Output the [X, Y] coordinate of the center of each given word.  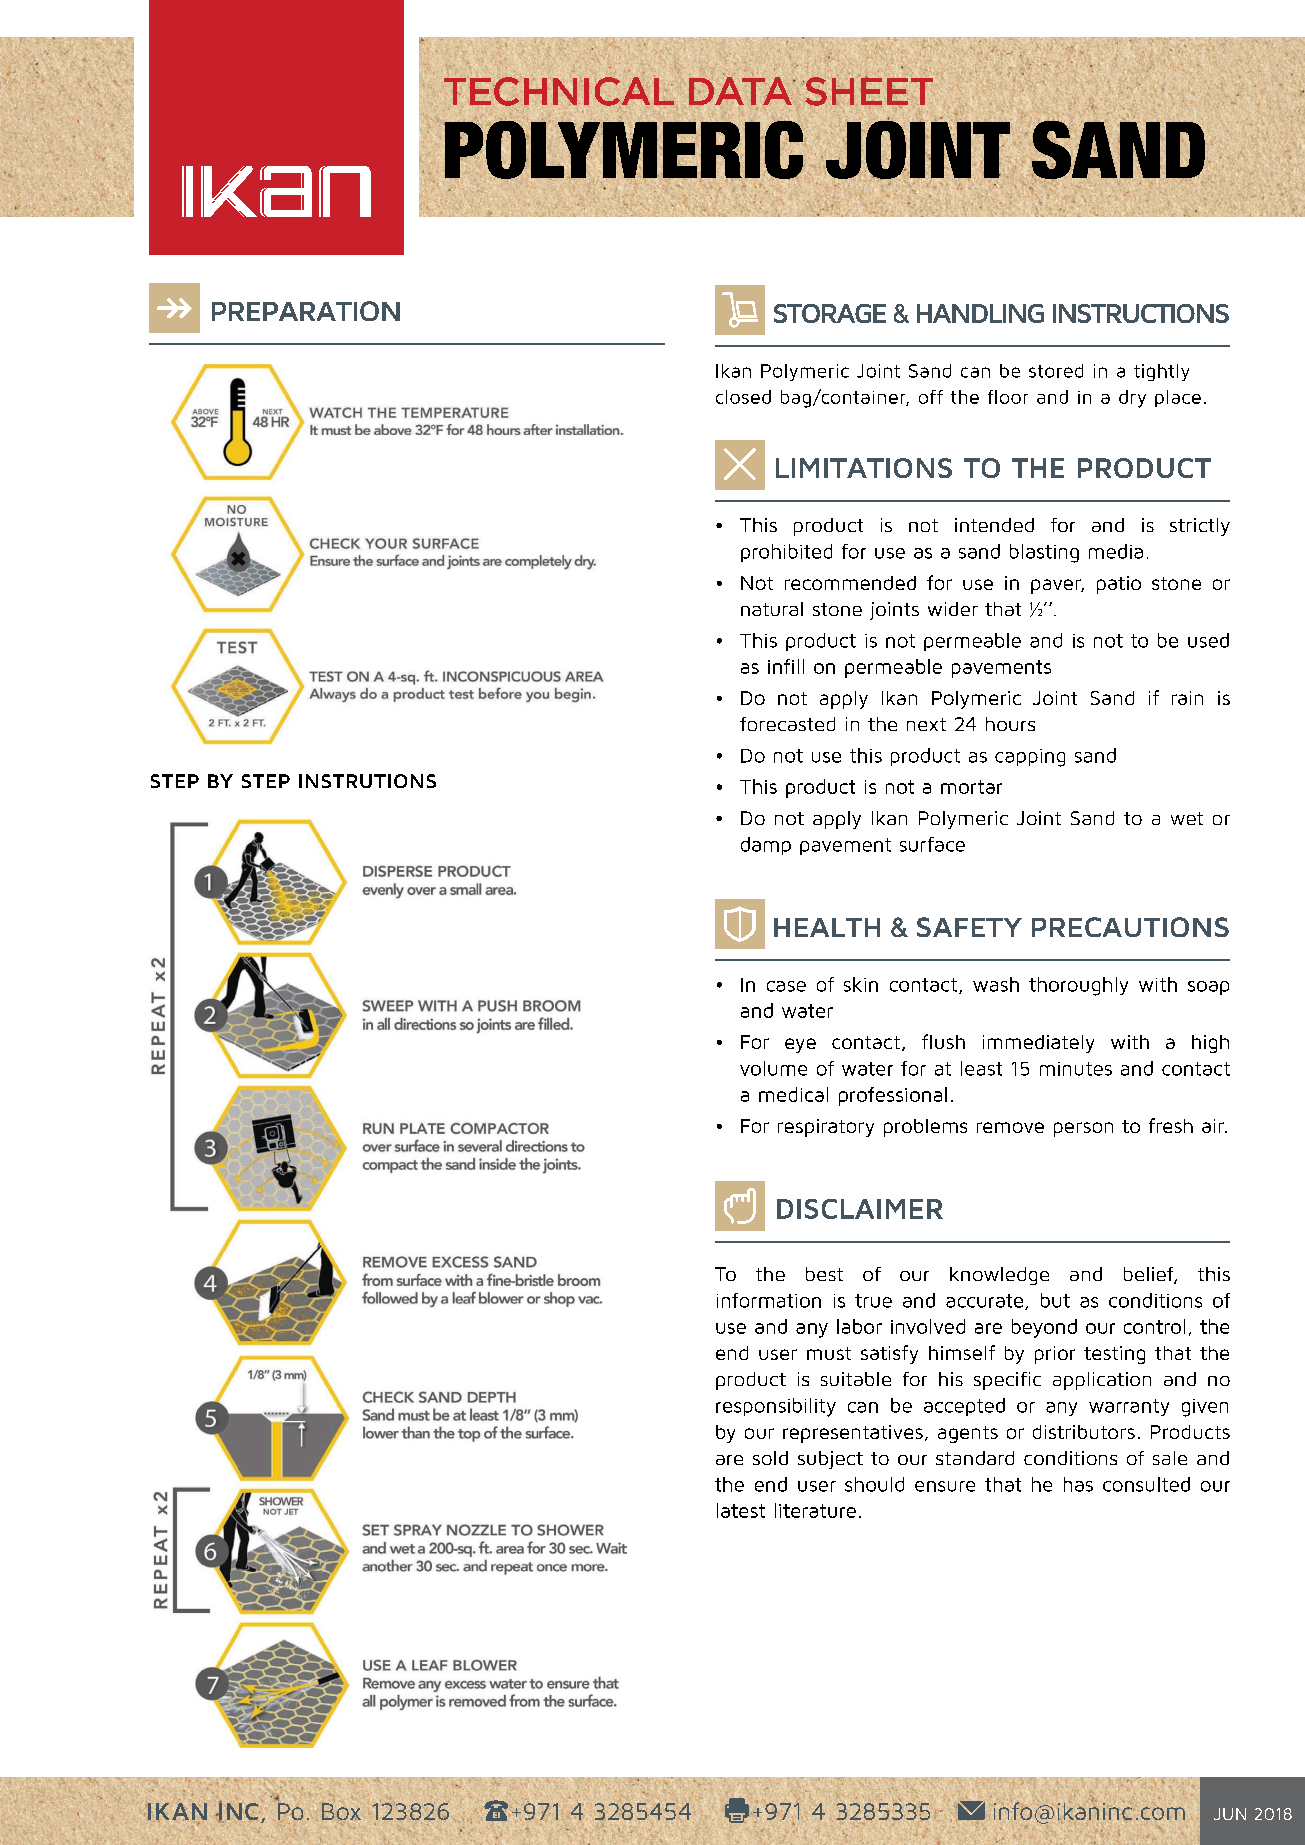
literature [815, 1510]
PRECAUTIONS [1130, 927]
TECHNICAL [559, 91]
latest [741, 1510]
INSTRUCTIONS [1141, 313]
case [786, 986]
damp [766, 846]
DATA [741, 91]
